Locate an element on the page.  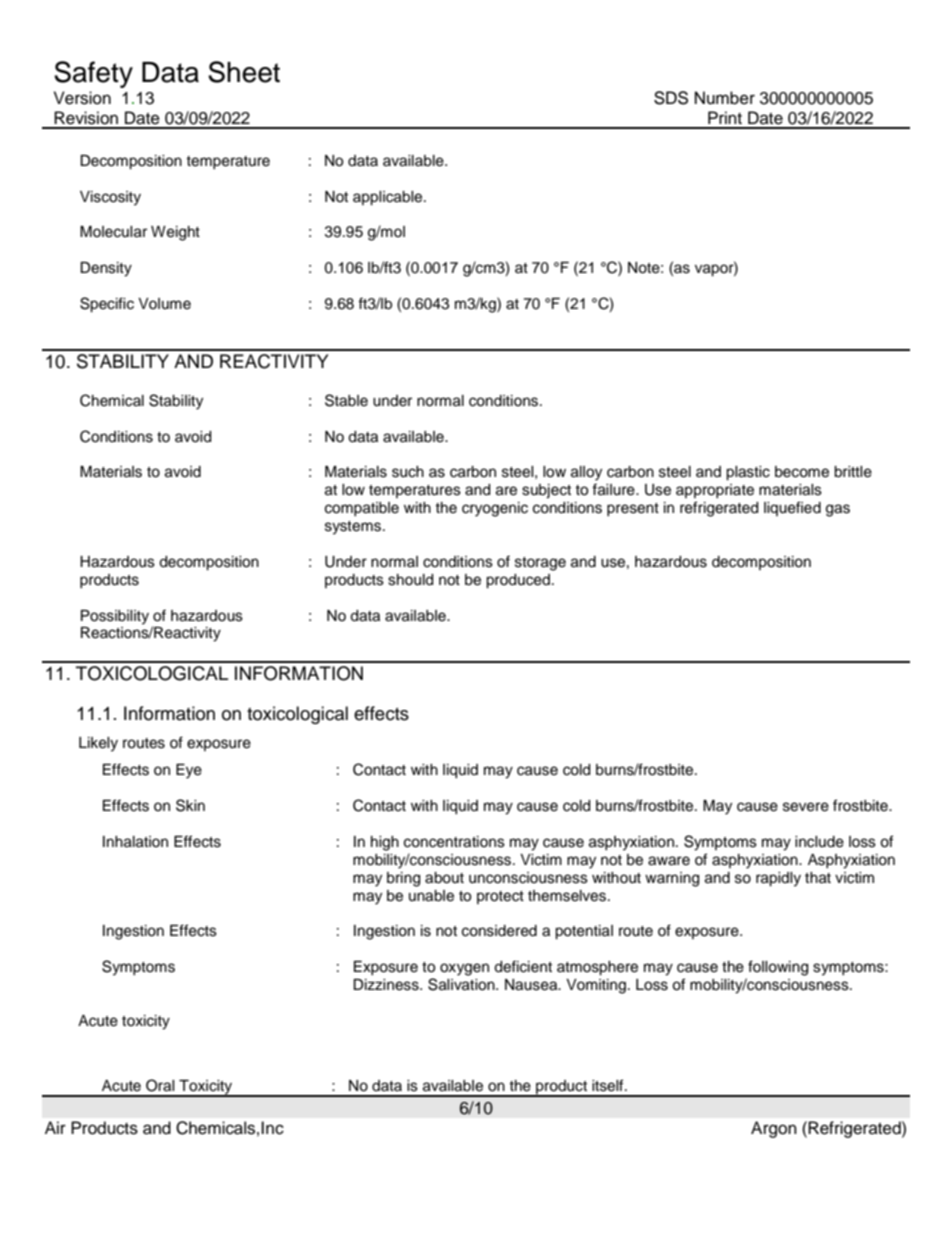
Possibility is located at coordinates (115, 617).
